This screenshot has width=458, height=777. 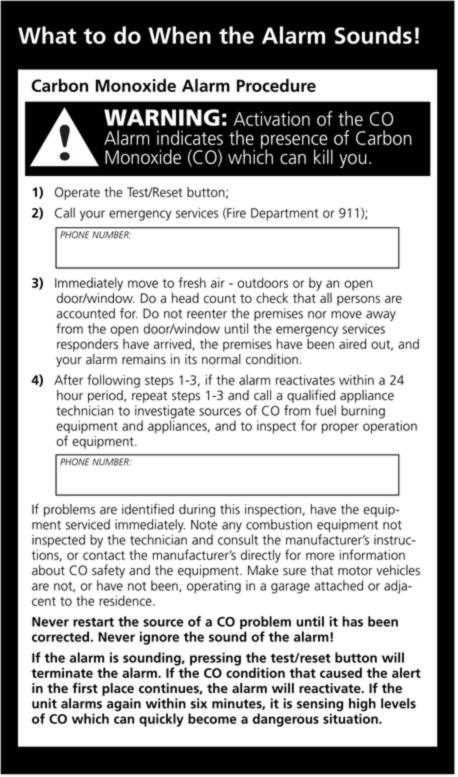 I want to click on When, so click(x=179, y=35).
